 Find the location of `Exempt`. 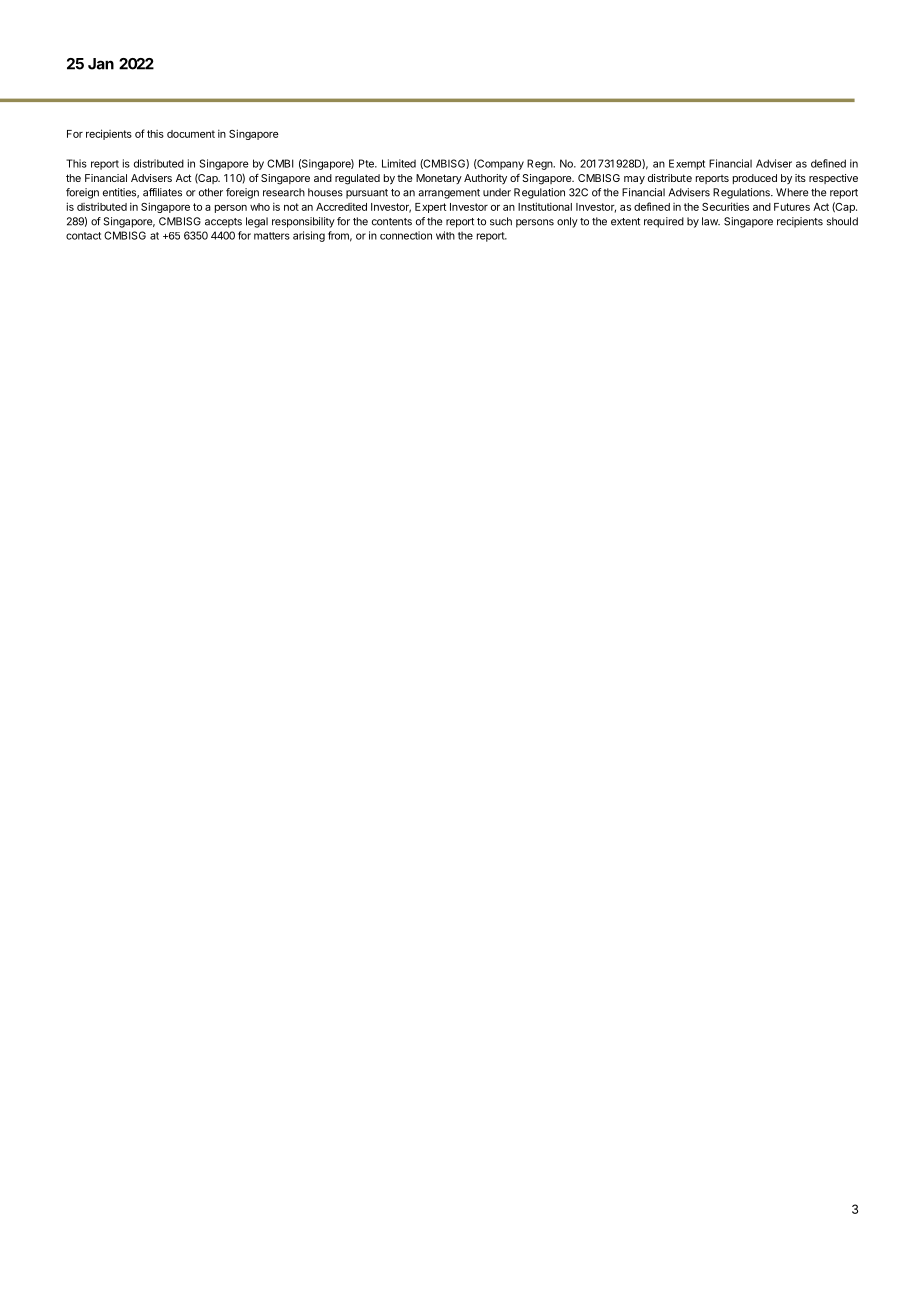

Exempt is located at coordinates (687, 164).
